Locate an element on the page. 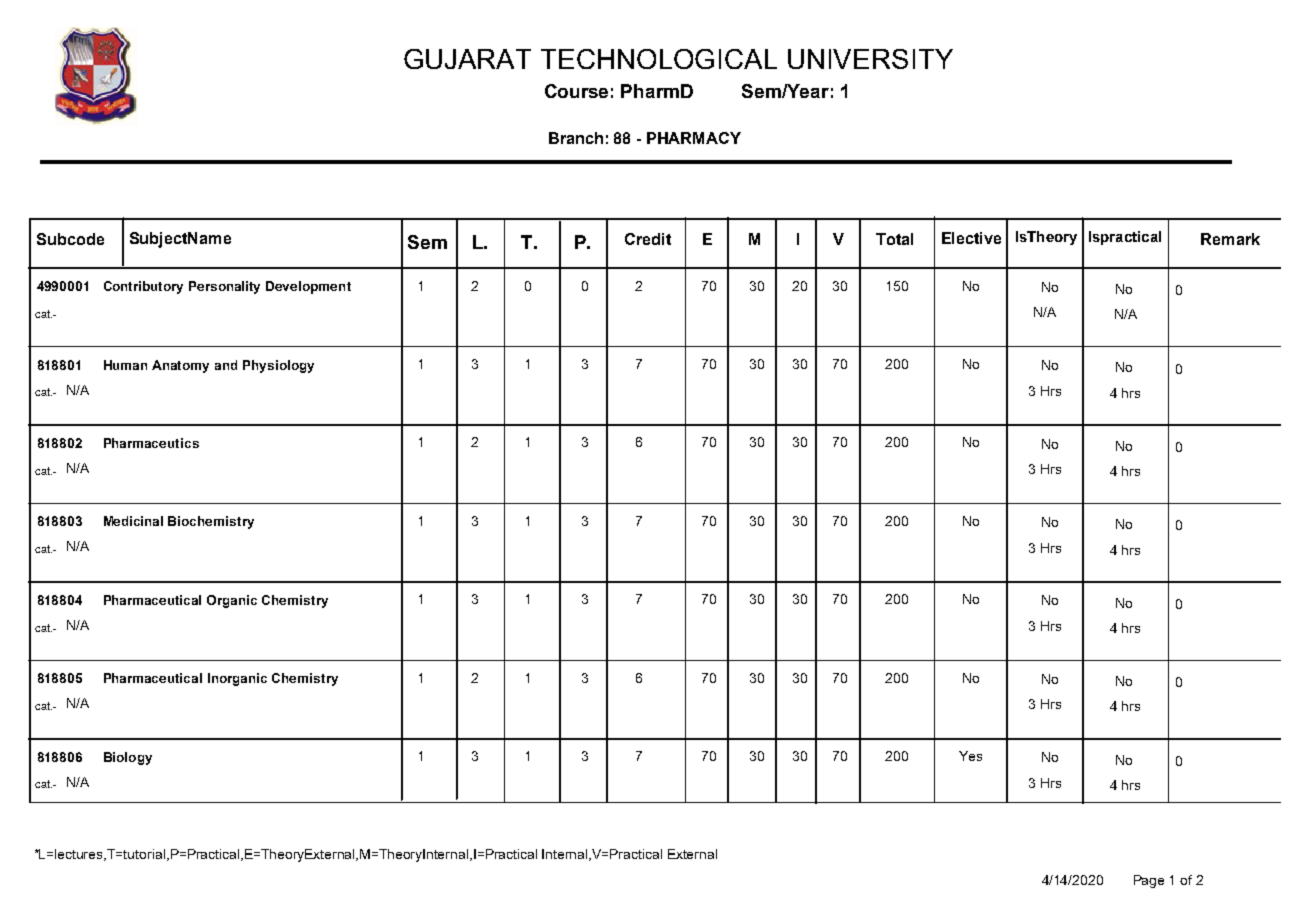 Image resolution: width=1307 pixels, height=924 pixels. Page is located at coordinates (1149, 881).
